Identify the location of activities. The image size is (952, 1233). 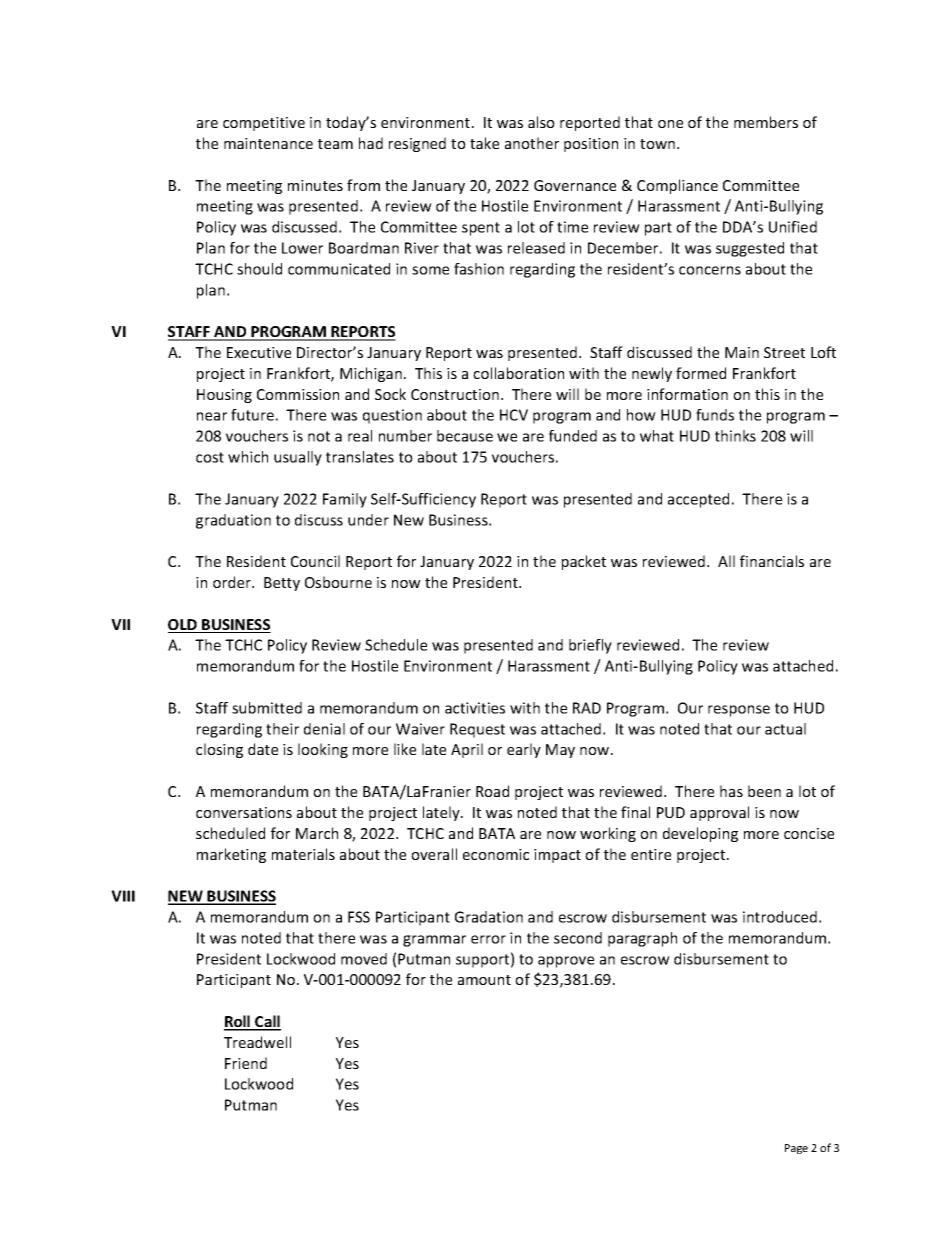
(475, 708).
